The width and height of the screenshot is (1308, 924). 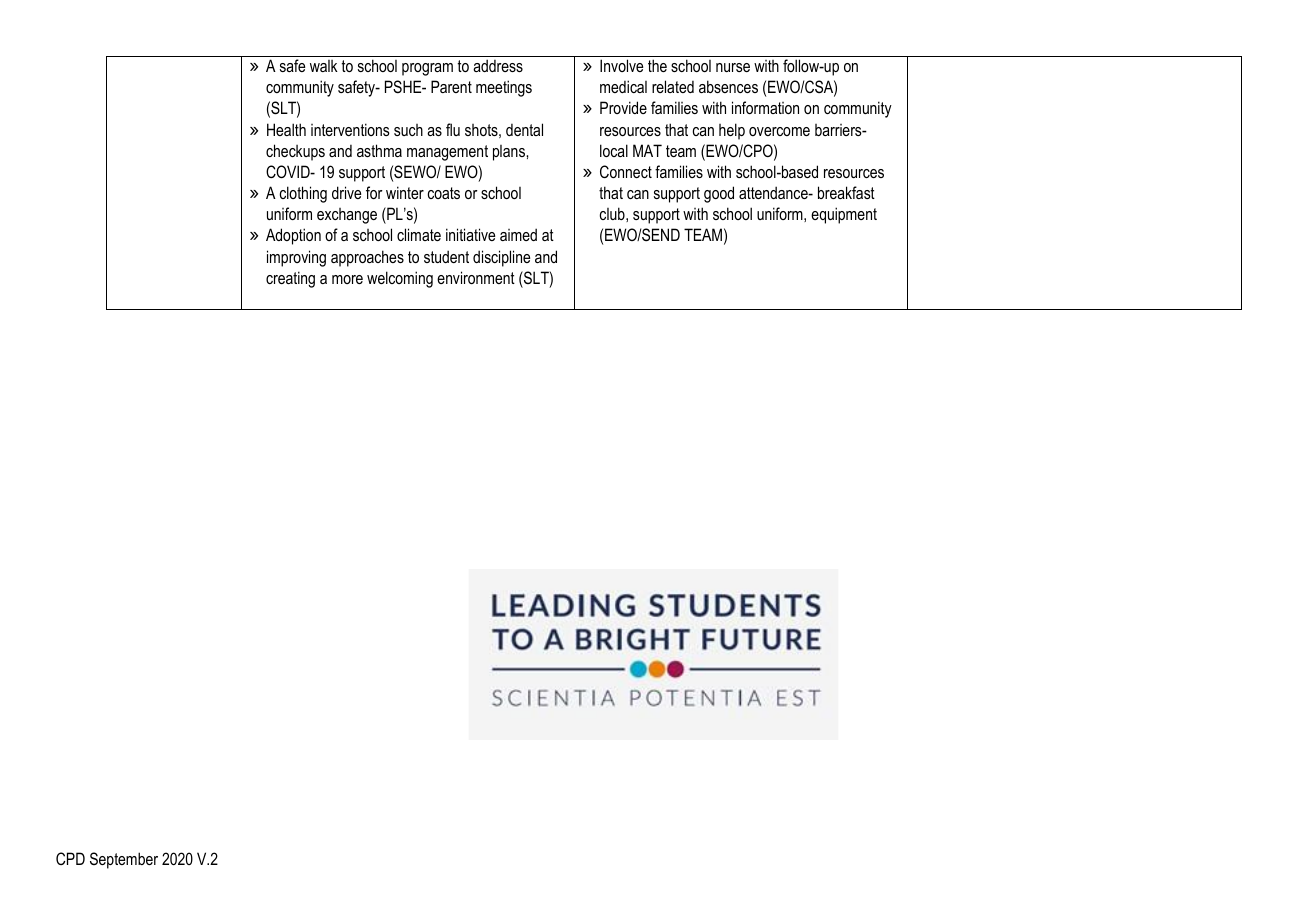 What do you see at coordinates (124, 860) in the screenshot?
I see `September` at bounding box center [124, 860].
